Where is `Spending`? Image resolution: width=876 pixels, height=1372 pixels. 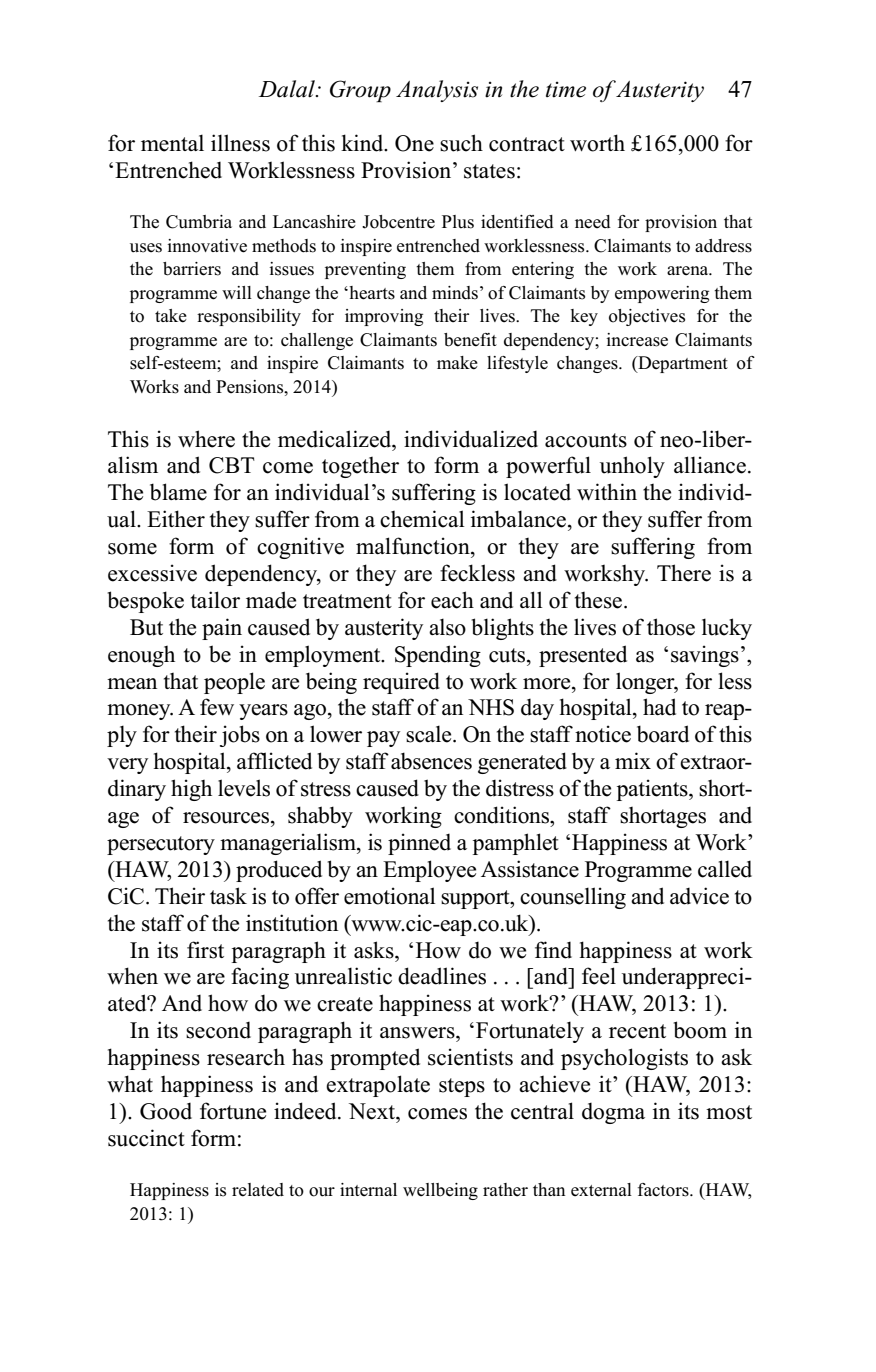
Spending is located at coordinates (438, 656).
